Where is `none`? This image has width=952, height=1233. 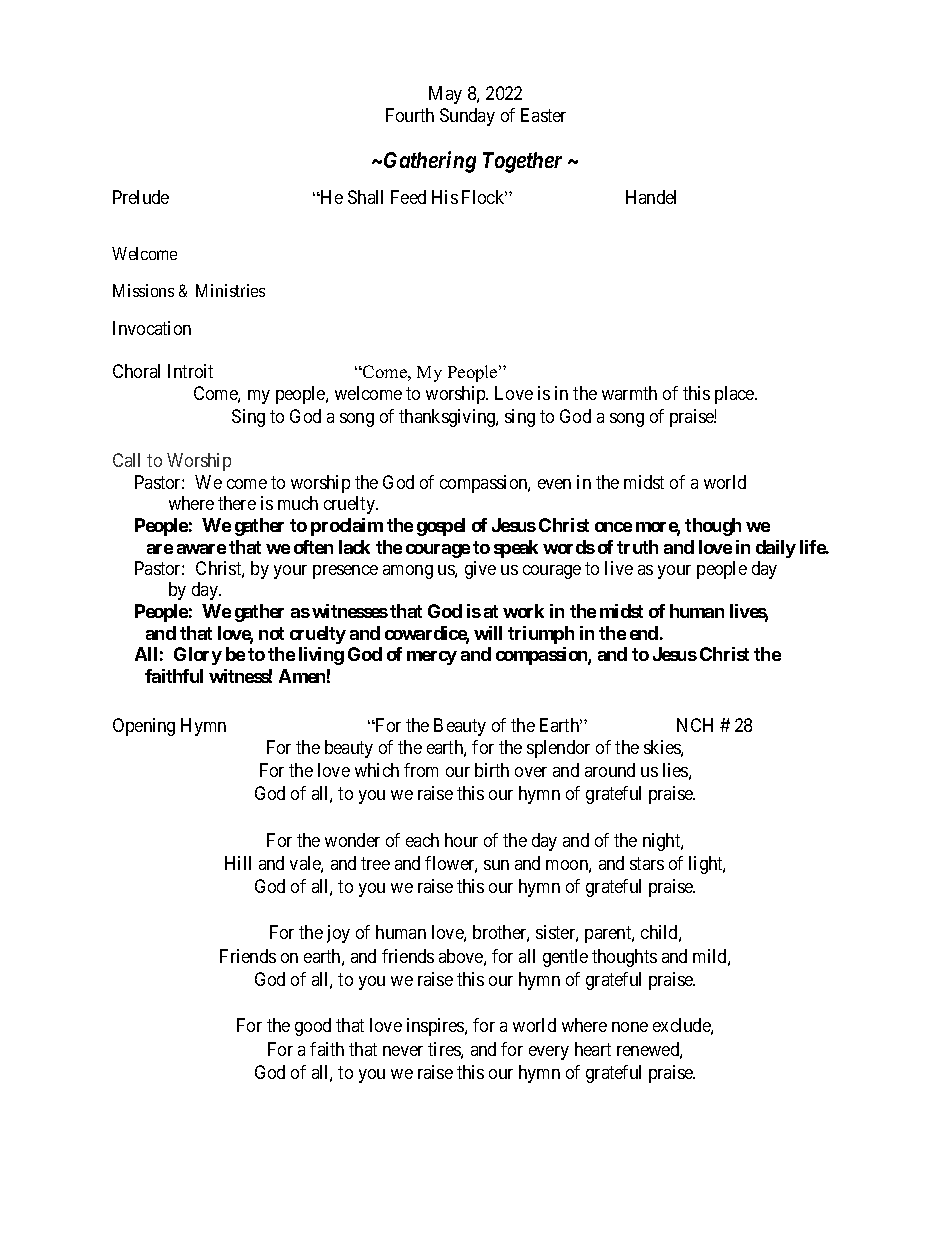
none is located at coordinates (630, 1027).
